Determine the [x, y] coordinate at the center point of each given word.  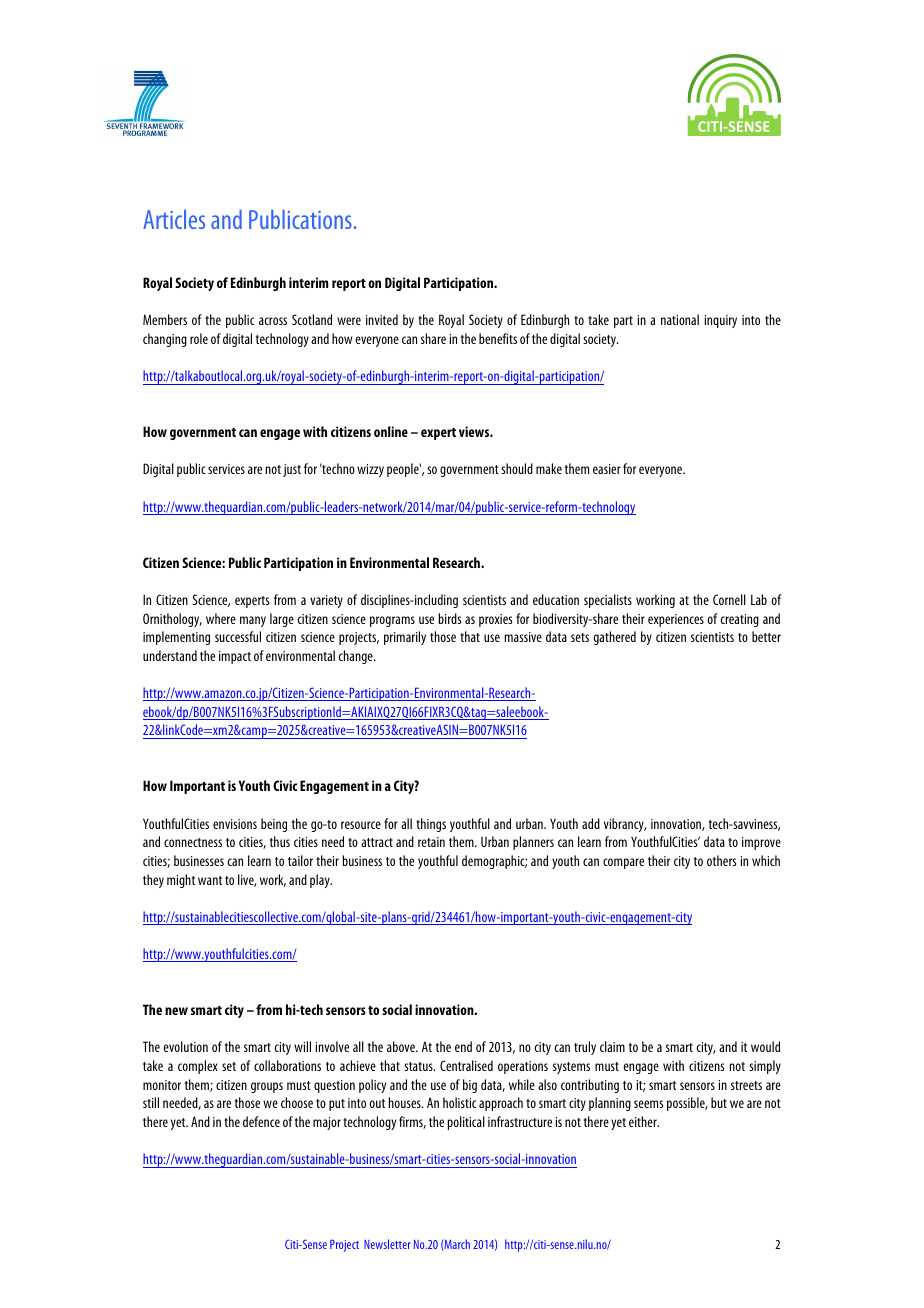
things [431, 825]
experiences [676, 620]
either [644, 1121]
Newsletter [387, 1244]
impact [235, 657]
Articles [174, 219]
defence [261, 1121]
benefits [498, 338]
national [680, 319]
